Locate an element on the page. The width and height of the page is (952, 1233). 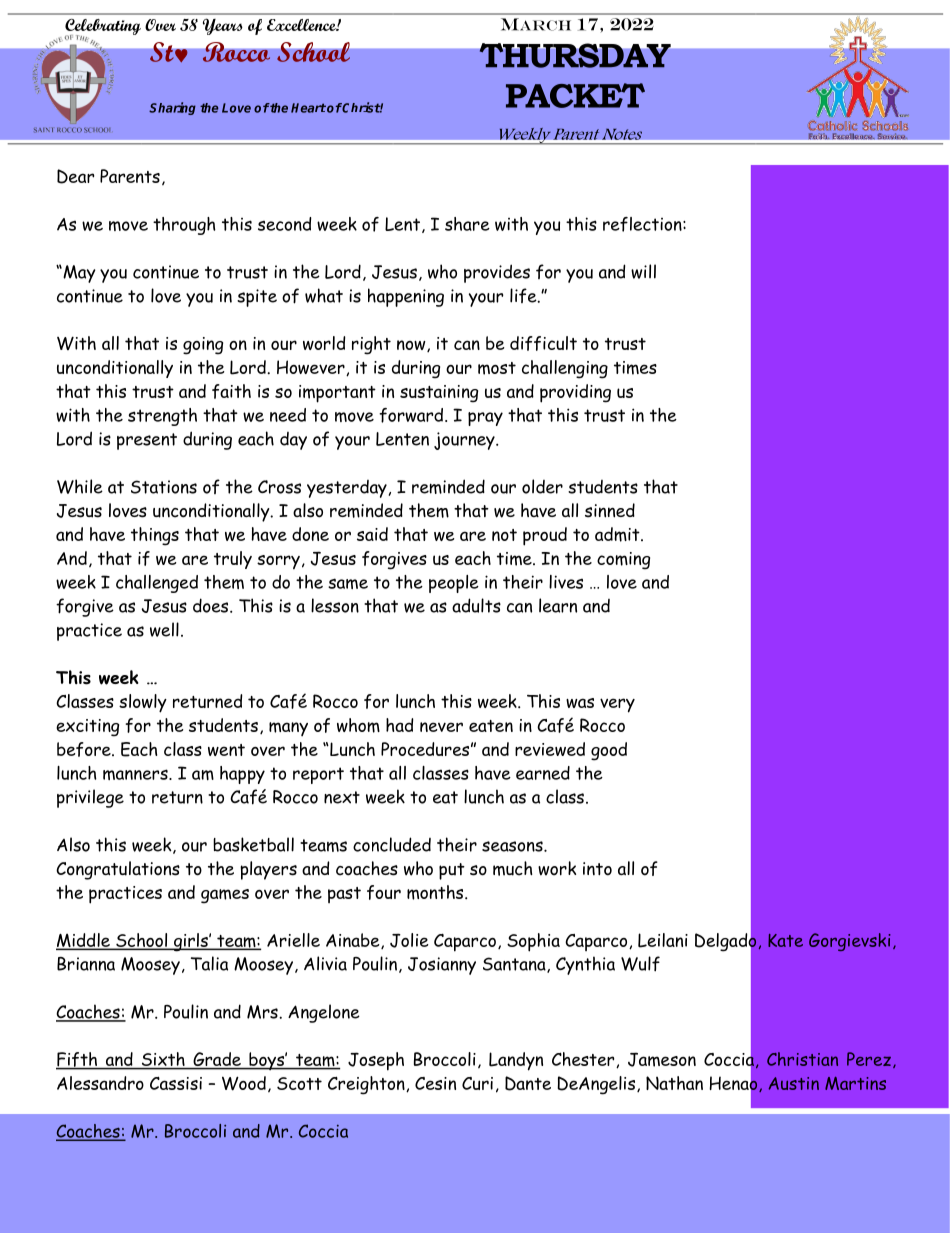
Dante is located at coordinates (528, 1083).
